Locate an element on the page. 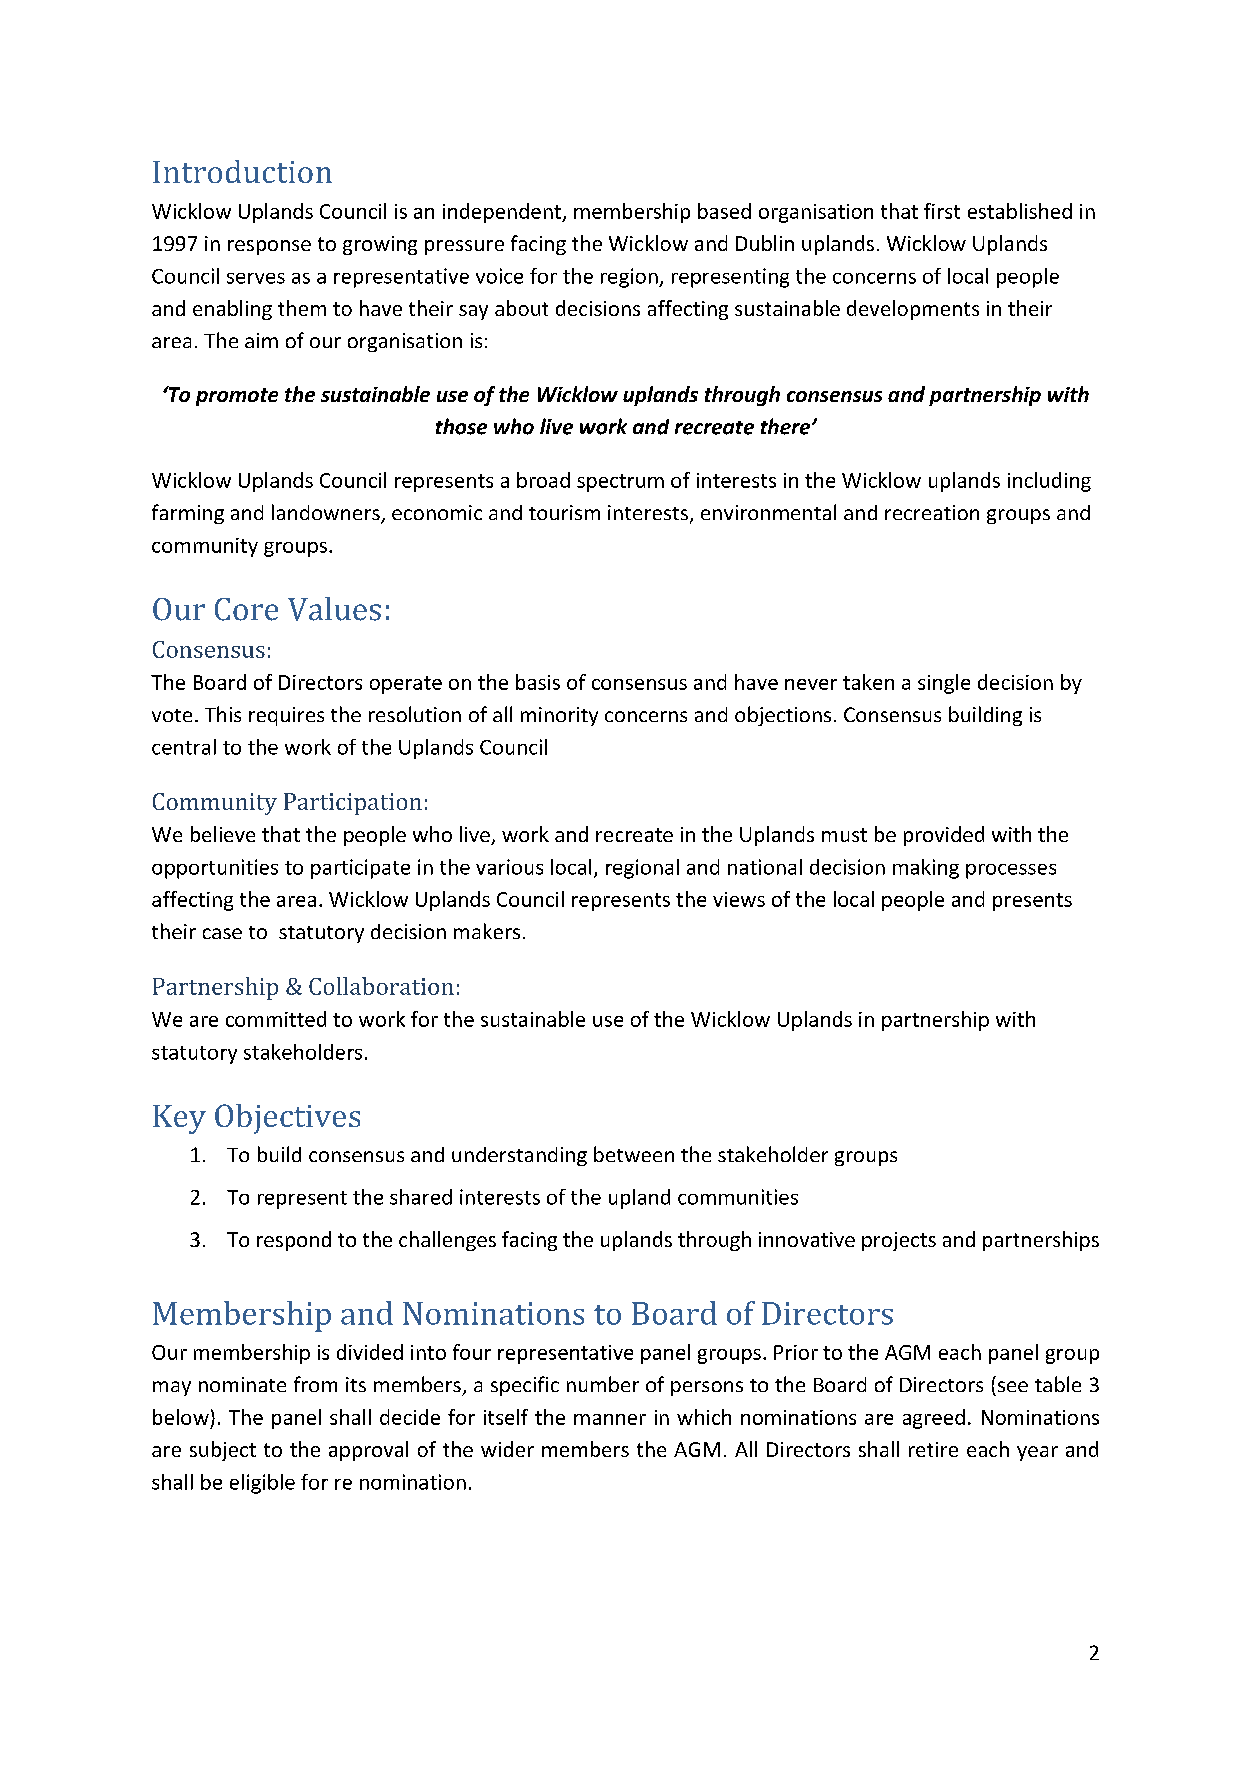  between is located at coordinates (634, 1154).
